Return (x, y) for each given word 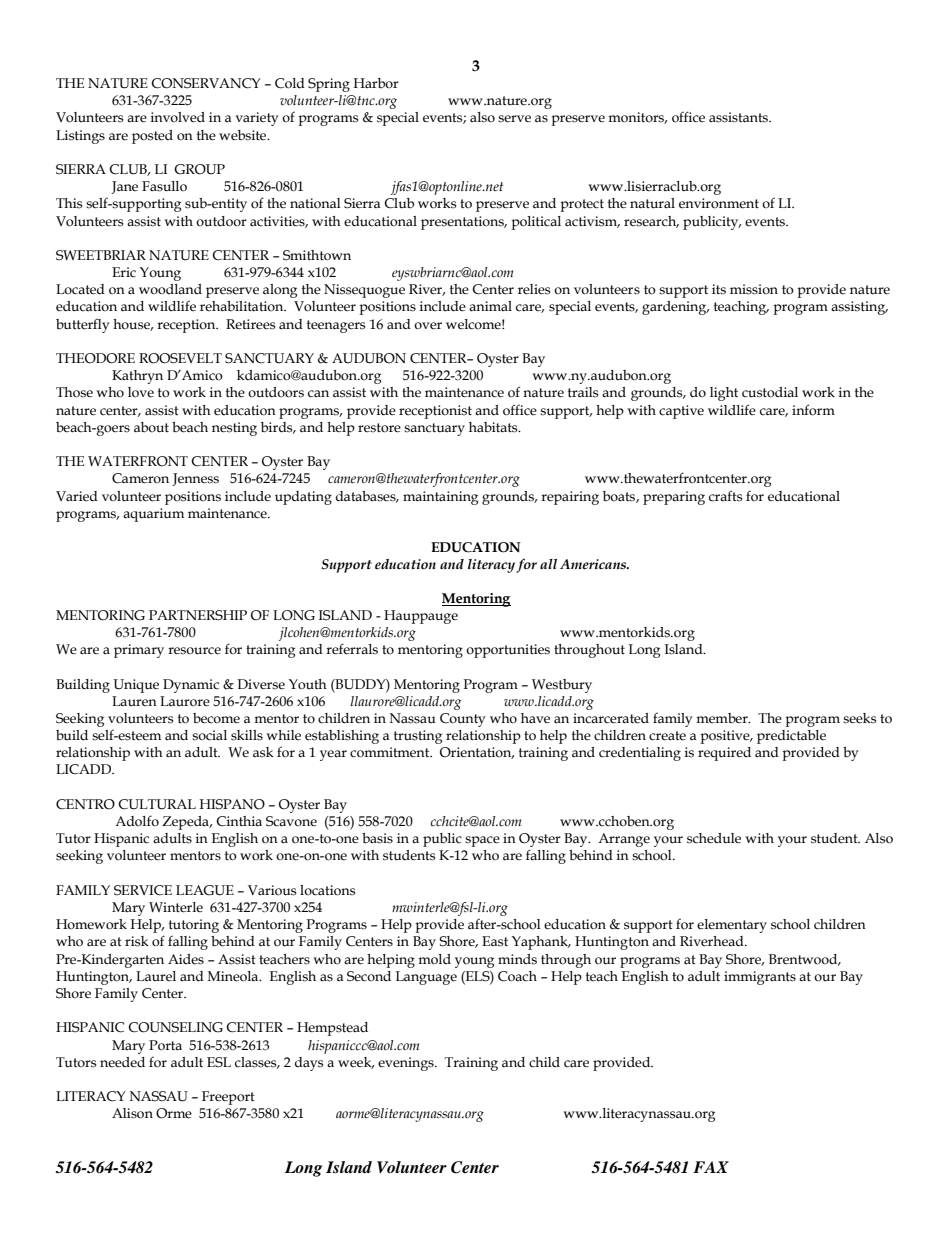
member (723, 718)
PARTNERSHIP (198, 615)
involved (178, 117)
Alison (132, 1113)
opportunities (508, 651)
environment (719, 203)
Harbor (376, 83)
